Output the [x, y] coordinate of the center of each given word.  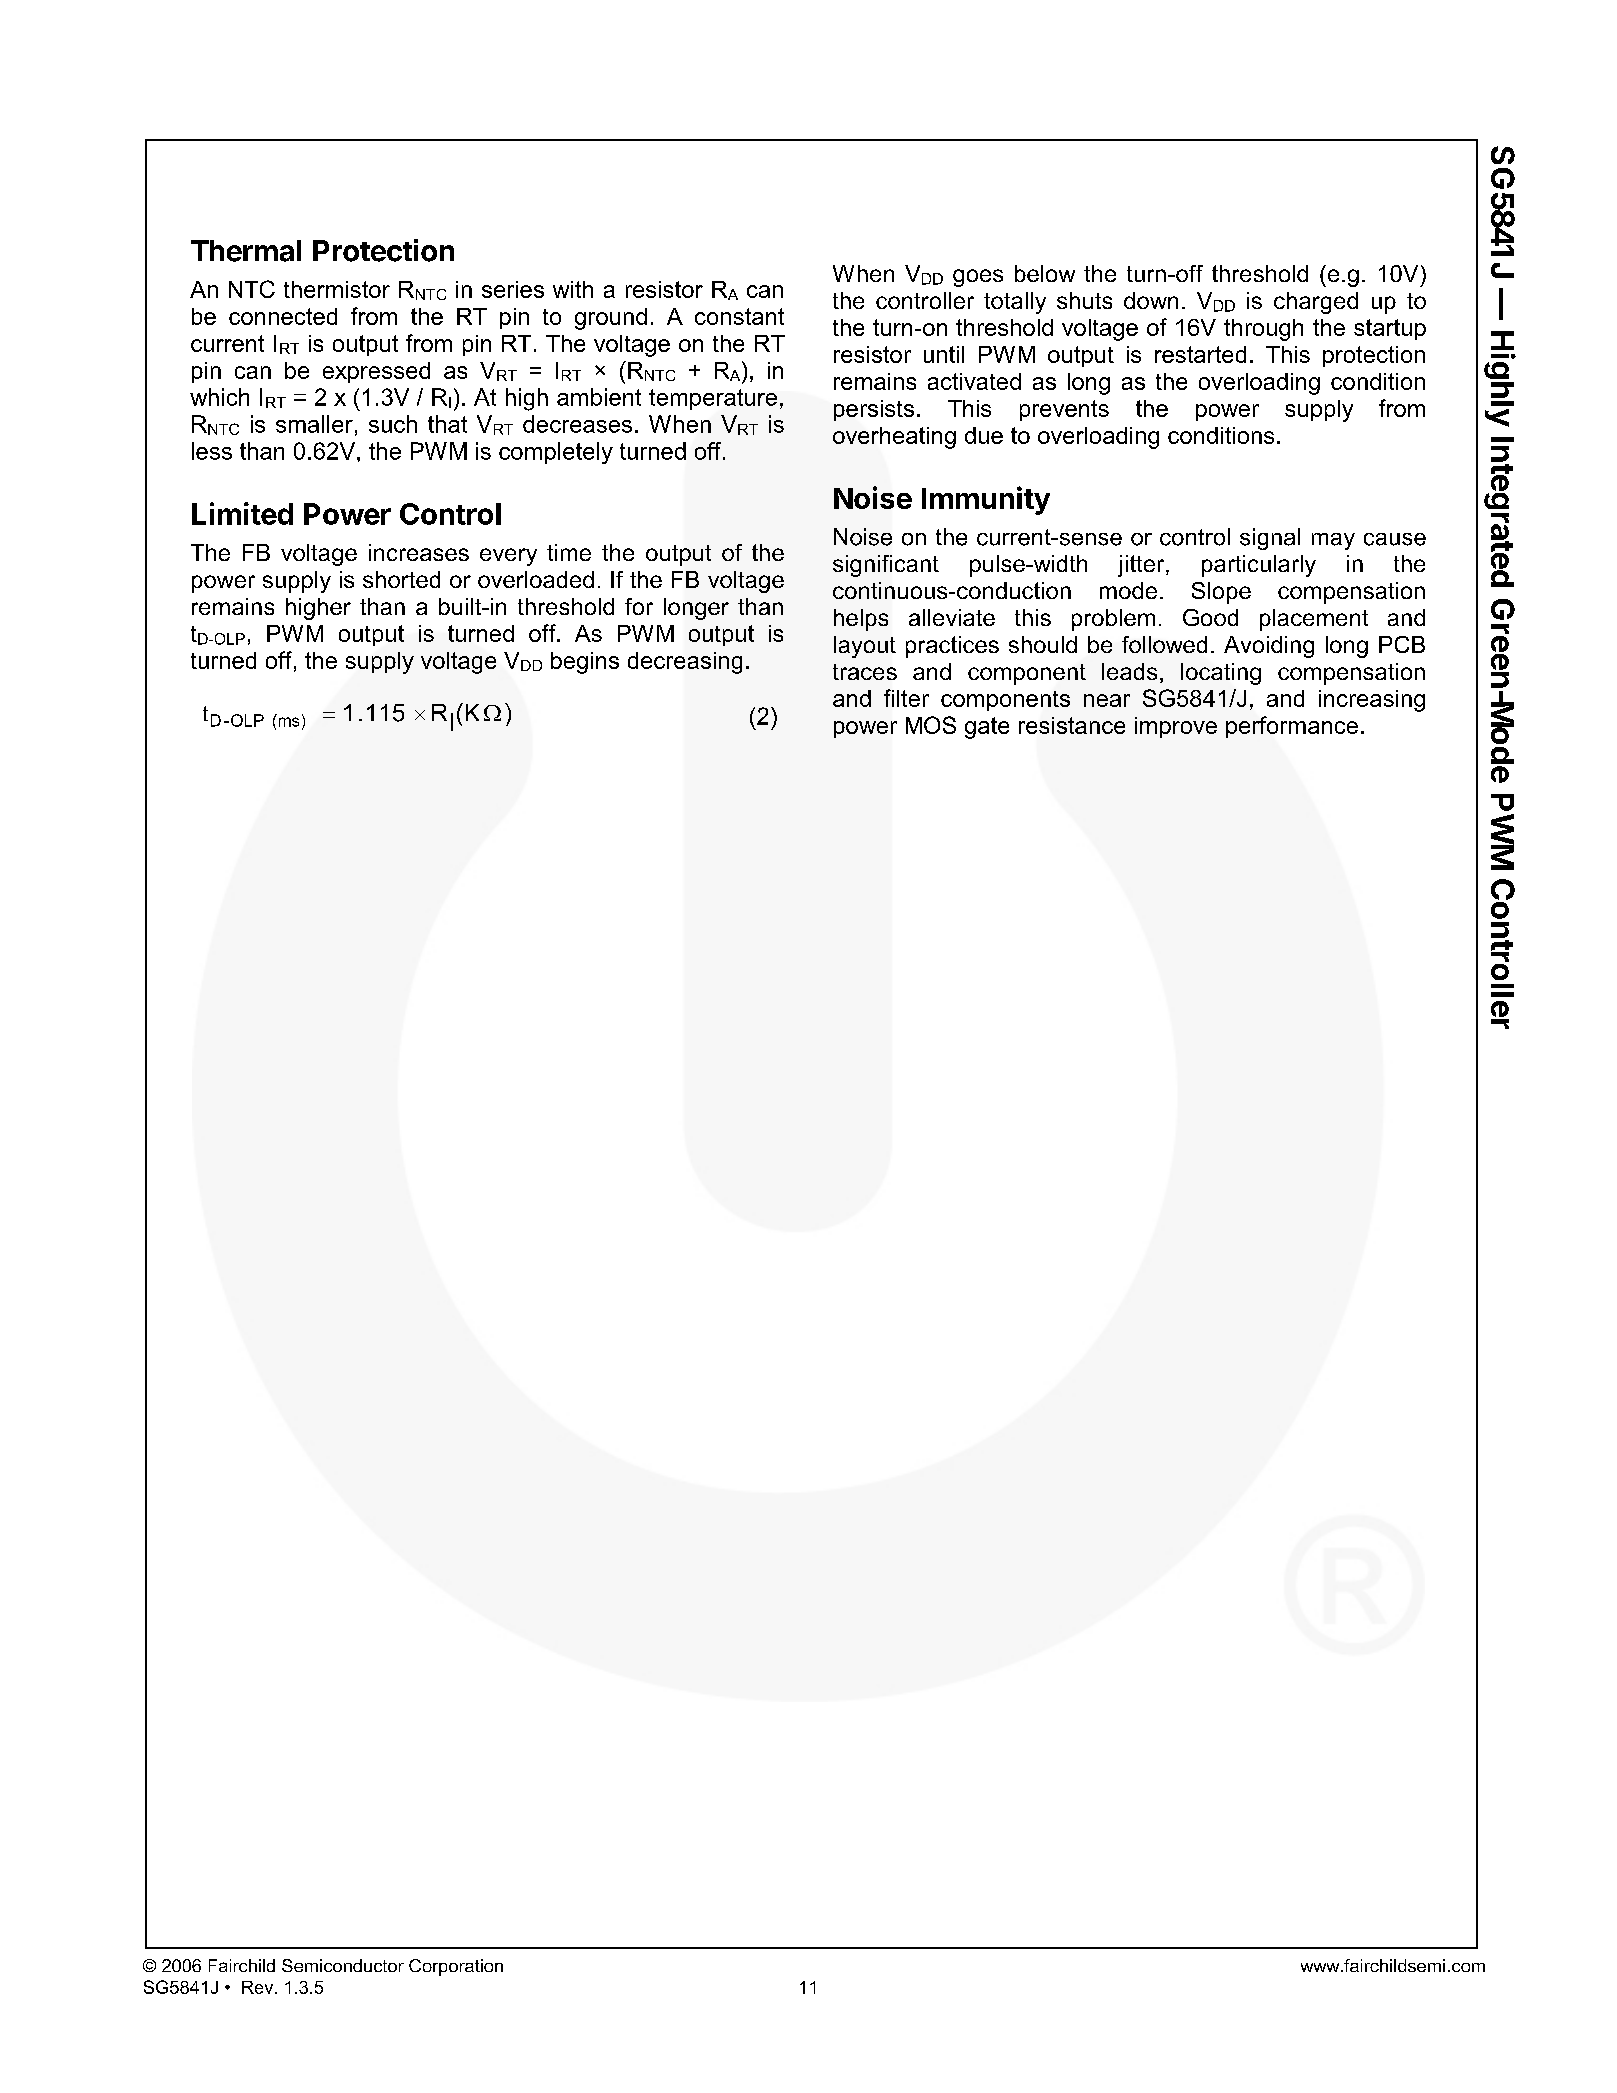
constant [739, 316]
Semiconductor [343, 1965]
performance [1292, 727]
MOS [931, 725]
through [1263, 330]
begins [585, 663]
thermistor [337, 289]
